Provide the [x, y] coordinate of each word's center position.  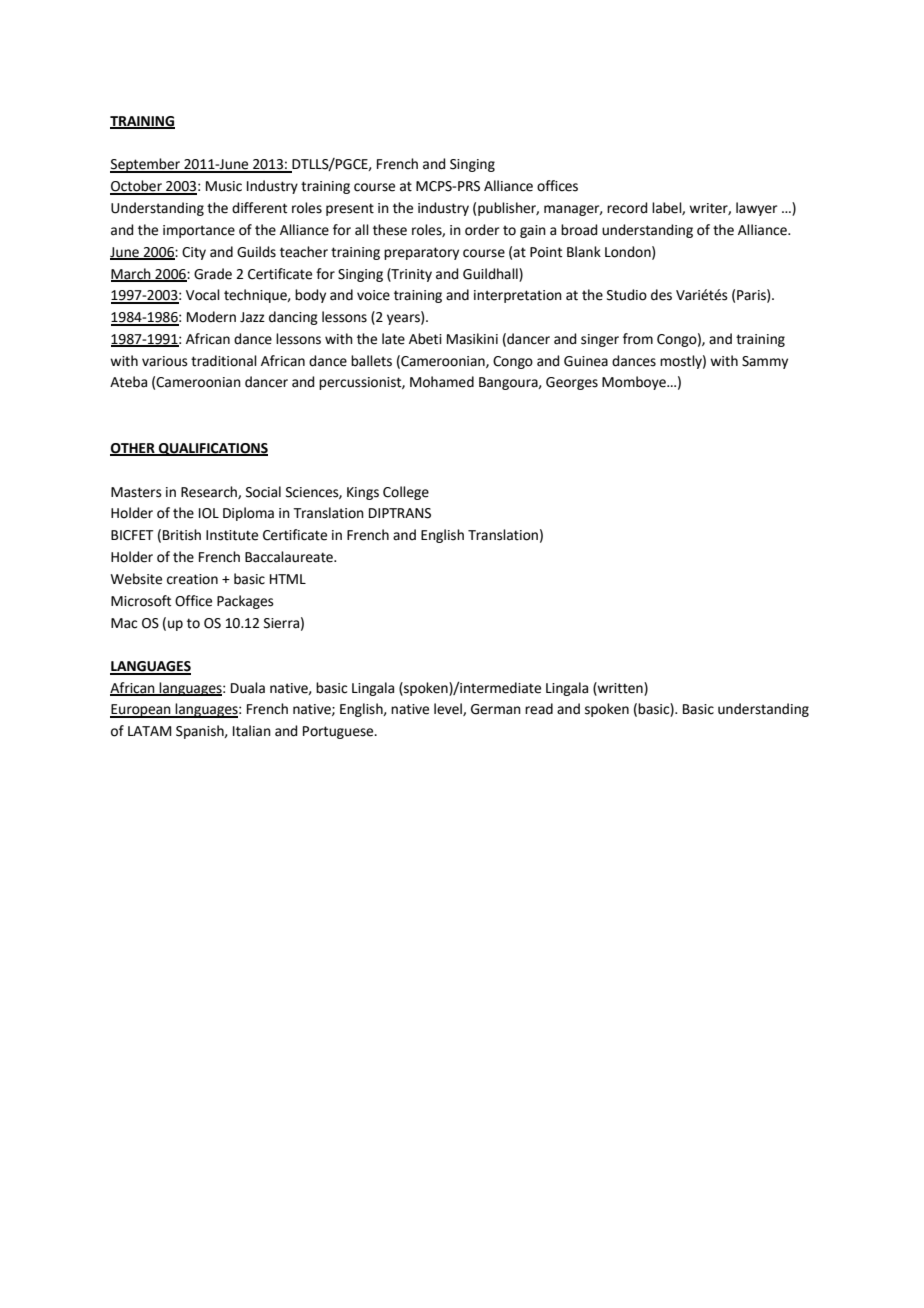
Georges [572, 383]
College [406, 493]
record [627, 208]
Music [224, 186]
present [350, 209]
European [141, 711]
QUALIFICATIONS [212, 449]
